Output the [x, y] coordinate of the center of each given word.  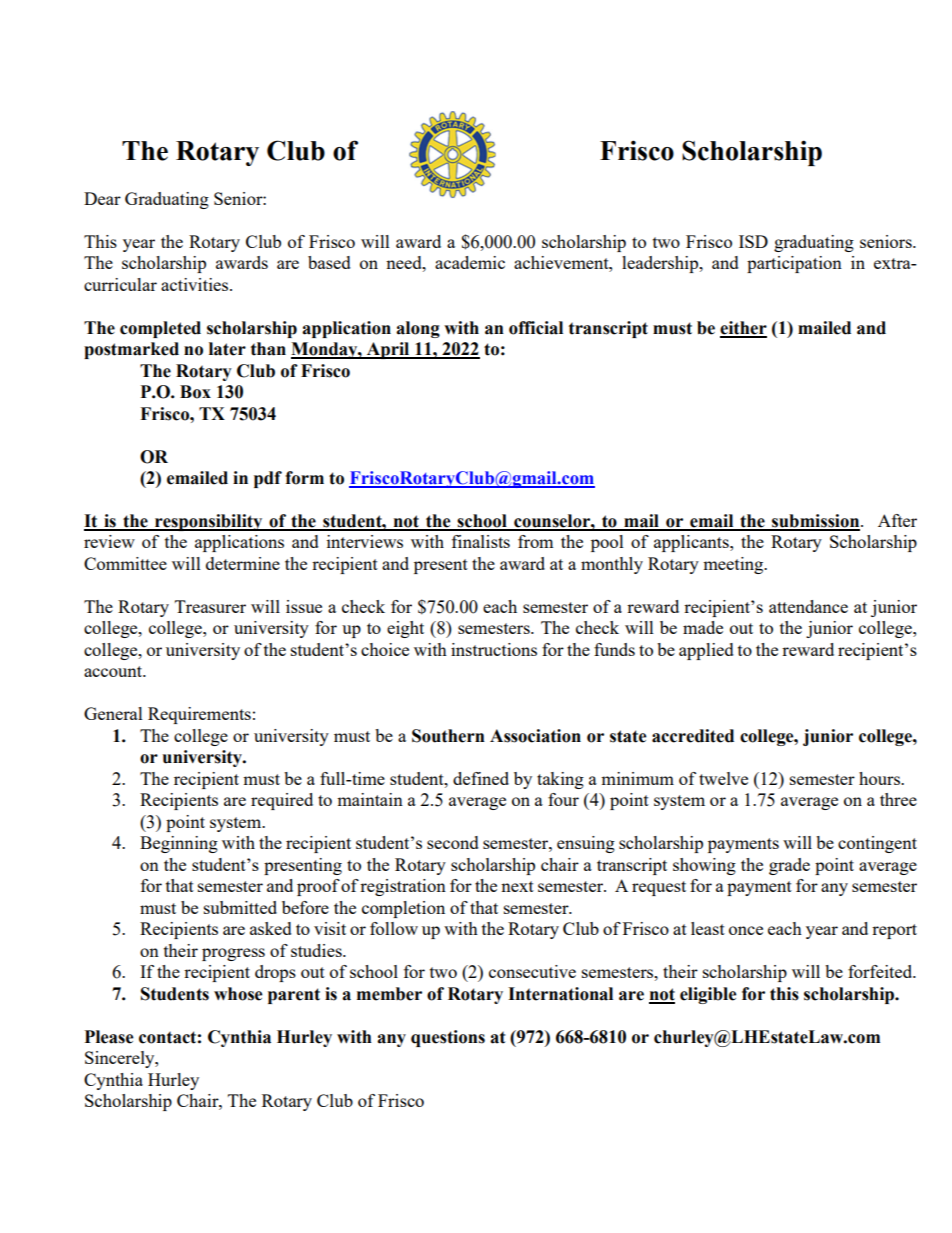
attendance [808, 606]
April [388, 350]
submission [816, 522]
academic [470, 262]
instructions [494, 649]
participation [794, 264]
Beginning [179, 844]
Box [195, 392]
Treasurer [210, 606]
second [453, 842]
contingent [877, 844]
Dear [102, 198]
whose [238, 994]
